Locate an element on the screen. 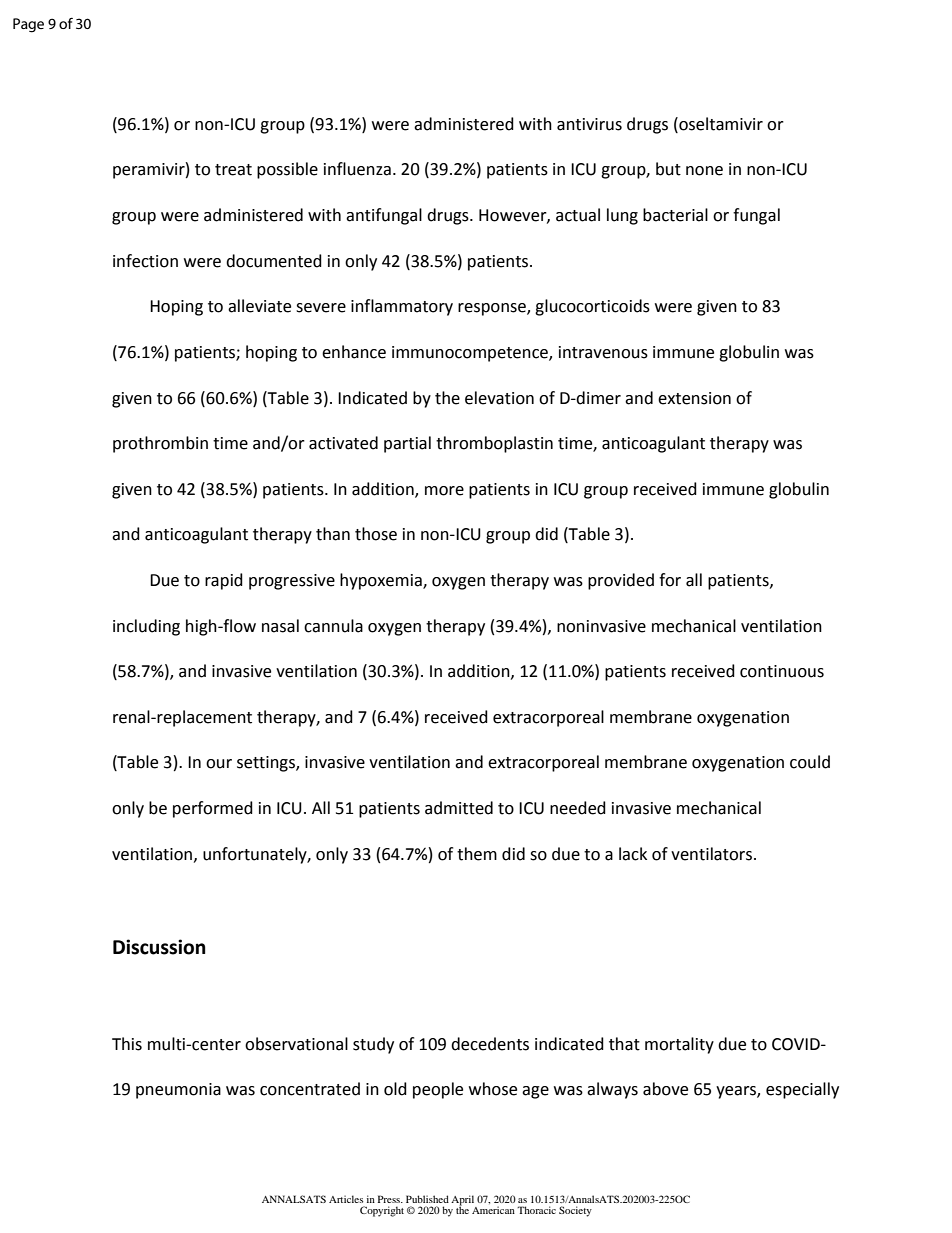 The width and height of the screenshot is (952, 1233). ventilators is located at coordinates (713, 854).
